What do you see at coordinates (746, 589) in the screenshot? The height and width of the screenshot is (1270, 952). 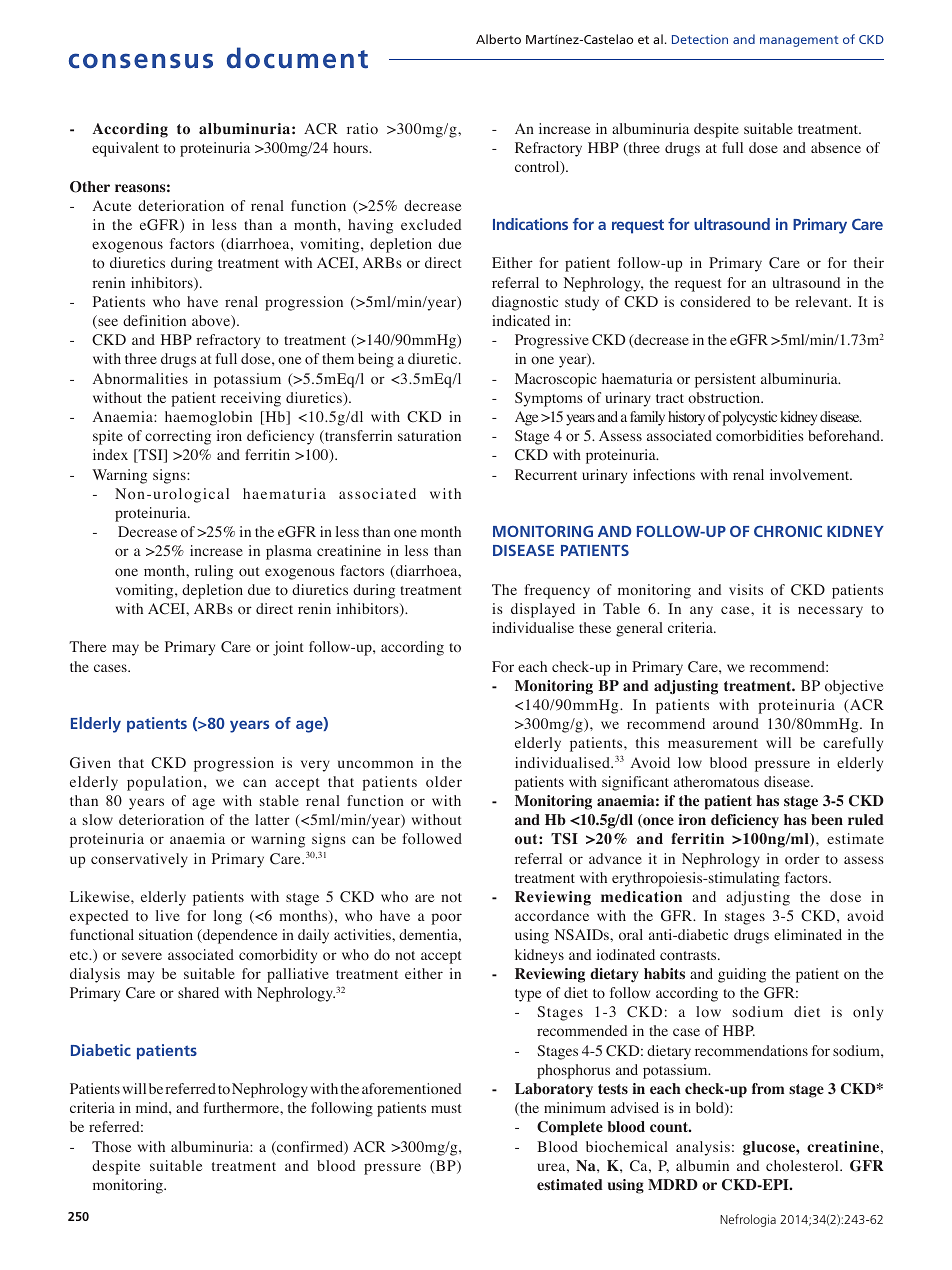 I see `visits` at bounding box center [746, 589].
